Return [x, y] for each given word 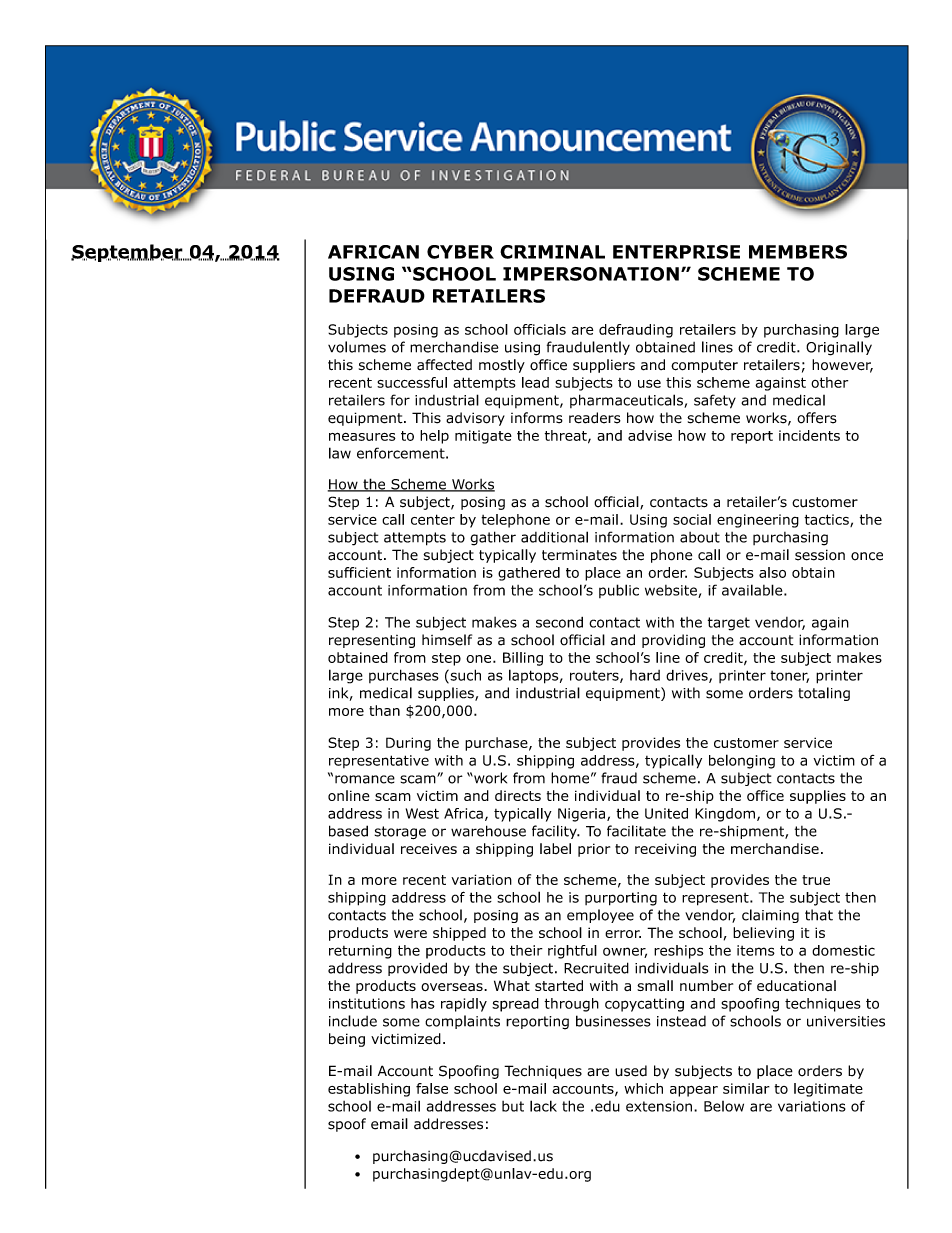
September [128, 253]
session [820, 555]
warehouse [488, 831]
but [513, 1106]
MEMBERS [798, 252]
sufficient [359, 572]
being [347, 1040]
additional [554, 537]
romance [365, 779]
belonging [742, 761]
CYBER [460, 252]
